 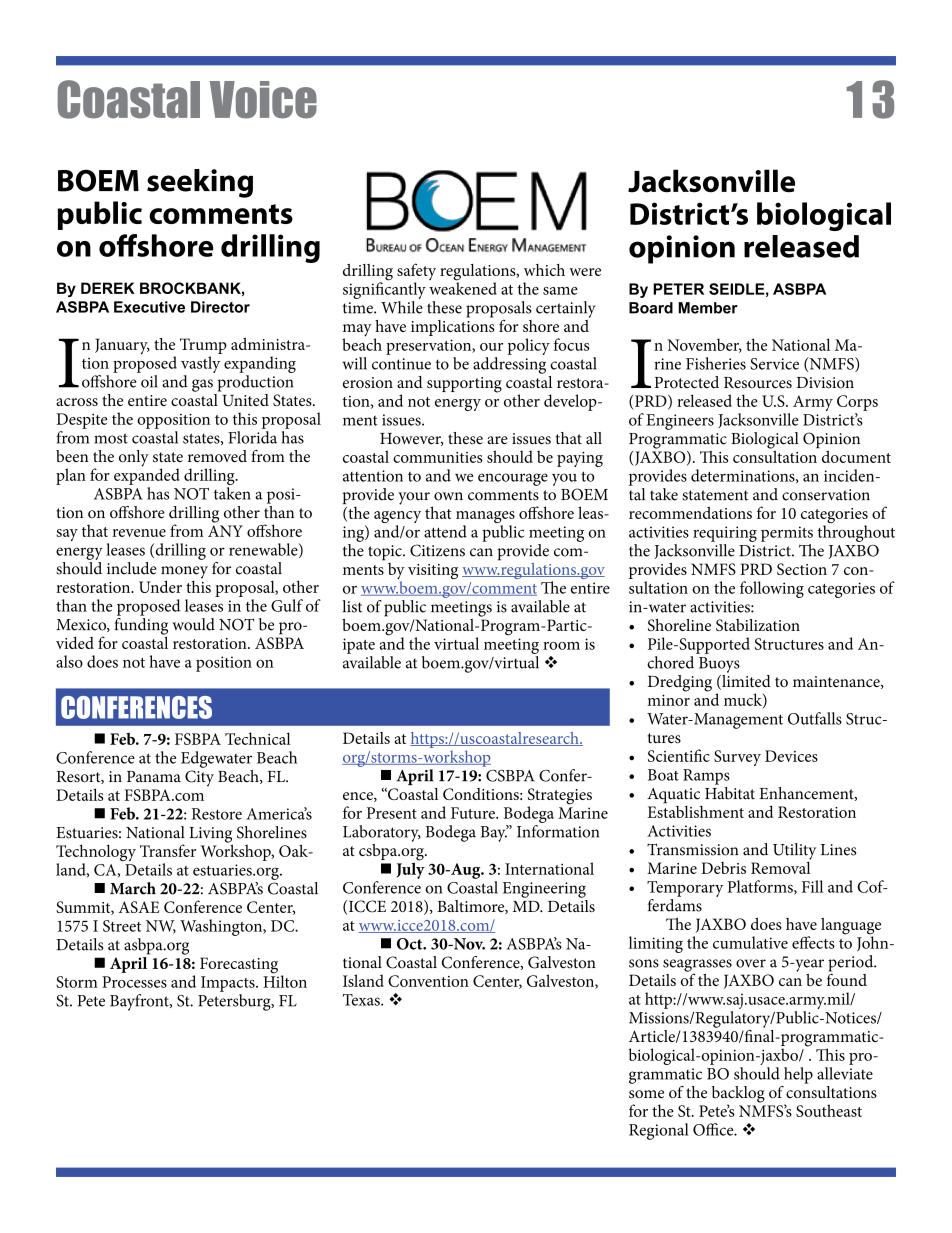 I want to click on Member, so click(x=708, y=308).
